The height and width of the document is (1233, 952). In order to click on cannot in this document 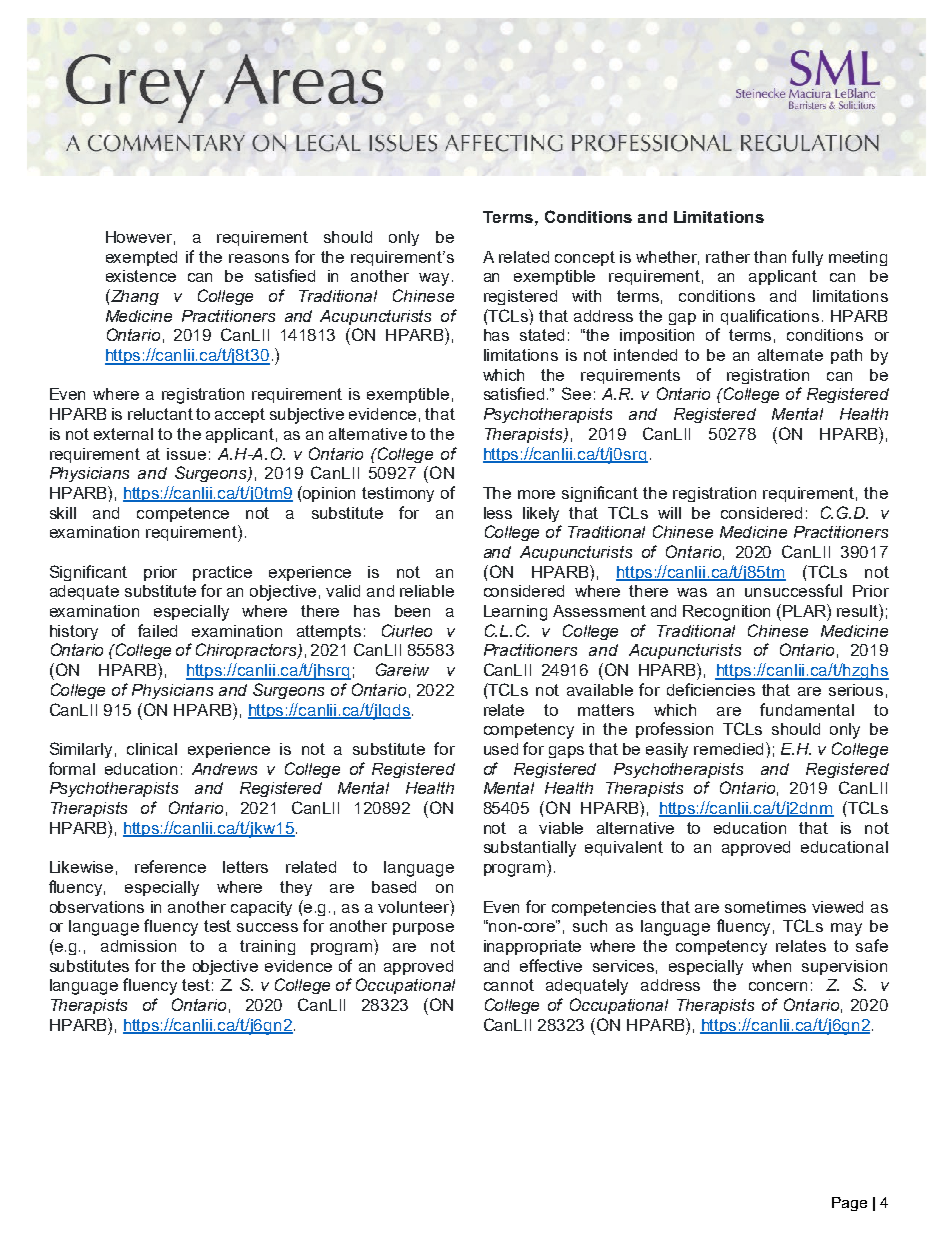, I will do `click(509, 985)`.
